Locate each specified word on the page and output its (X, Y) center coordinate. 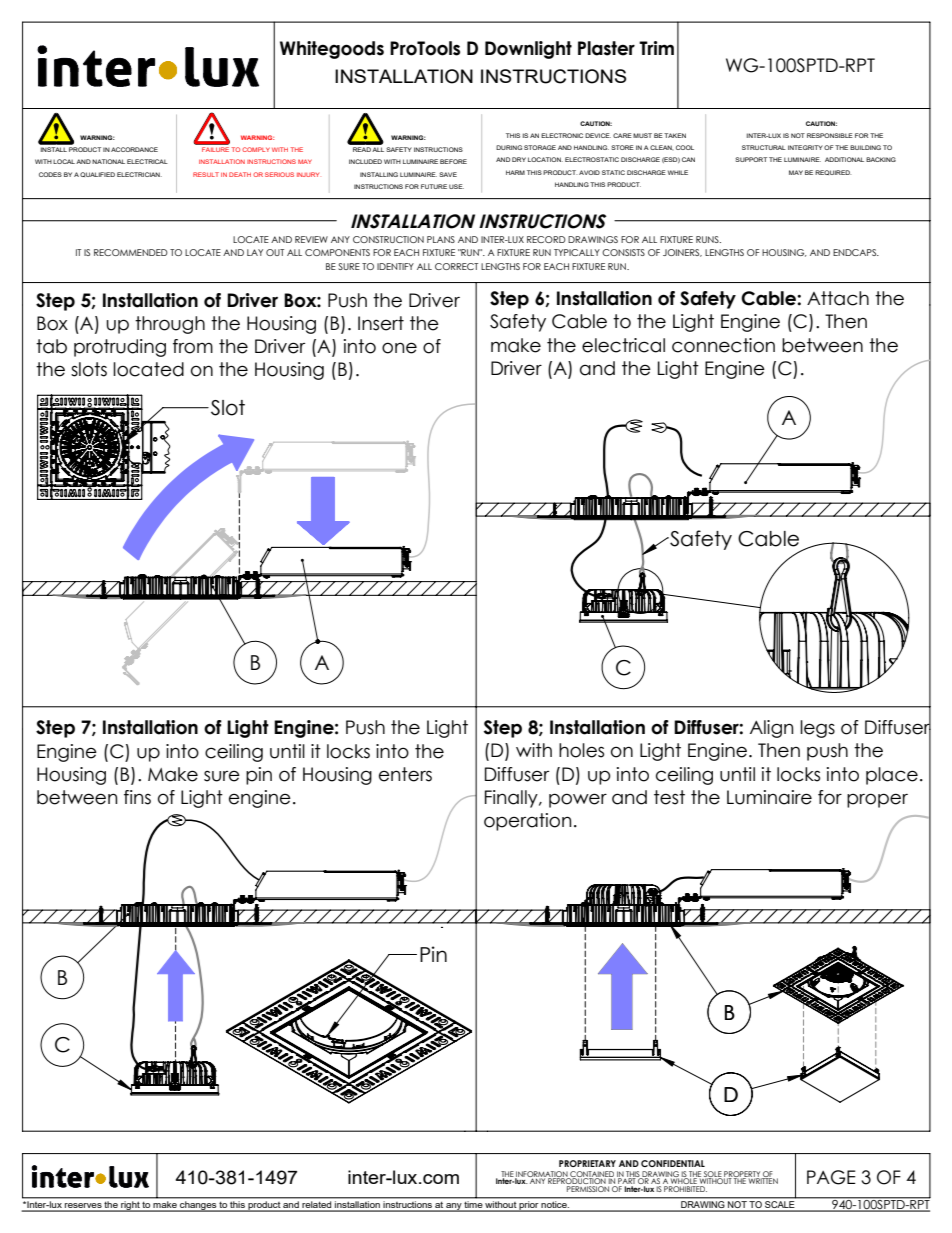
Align (771, 729)
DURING (509, 147)
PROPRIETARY (587, 1163)
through (170, 325)
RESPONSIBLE (830, 135)
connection (723, 345)
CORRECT (456, 266)
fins (137, 797)
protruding (120, 348)
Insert (381, 323)
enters (405, 774)
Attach (838, 298)
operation (527, 822)
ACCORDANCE (134, 149)
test (669, 797)
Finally (512, 799)
